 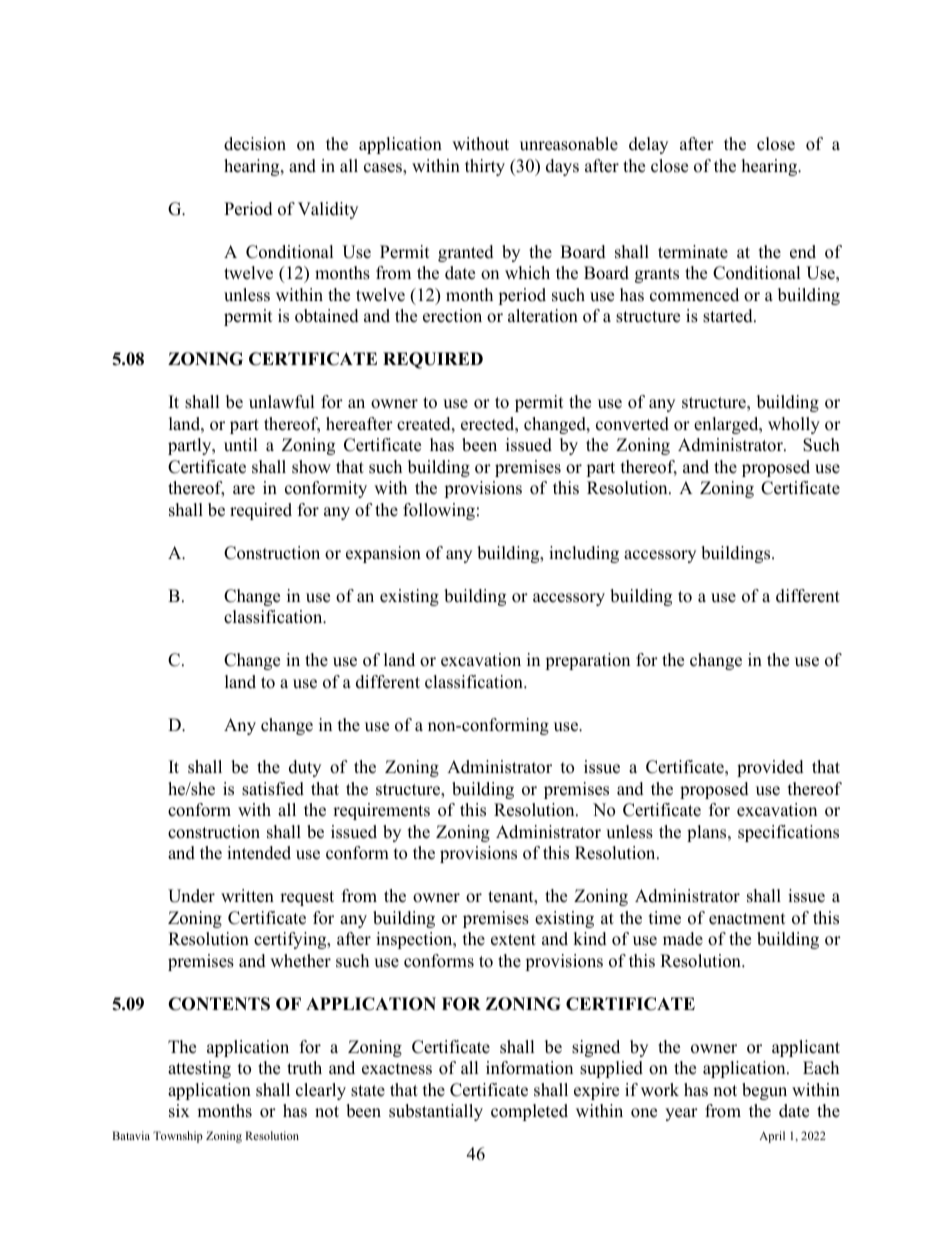 I want to click on six, so click(x=179, y=1111).
